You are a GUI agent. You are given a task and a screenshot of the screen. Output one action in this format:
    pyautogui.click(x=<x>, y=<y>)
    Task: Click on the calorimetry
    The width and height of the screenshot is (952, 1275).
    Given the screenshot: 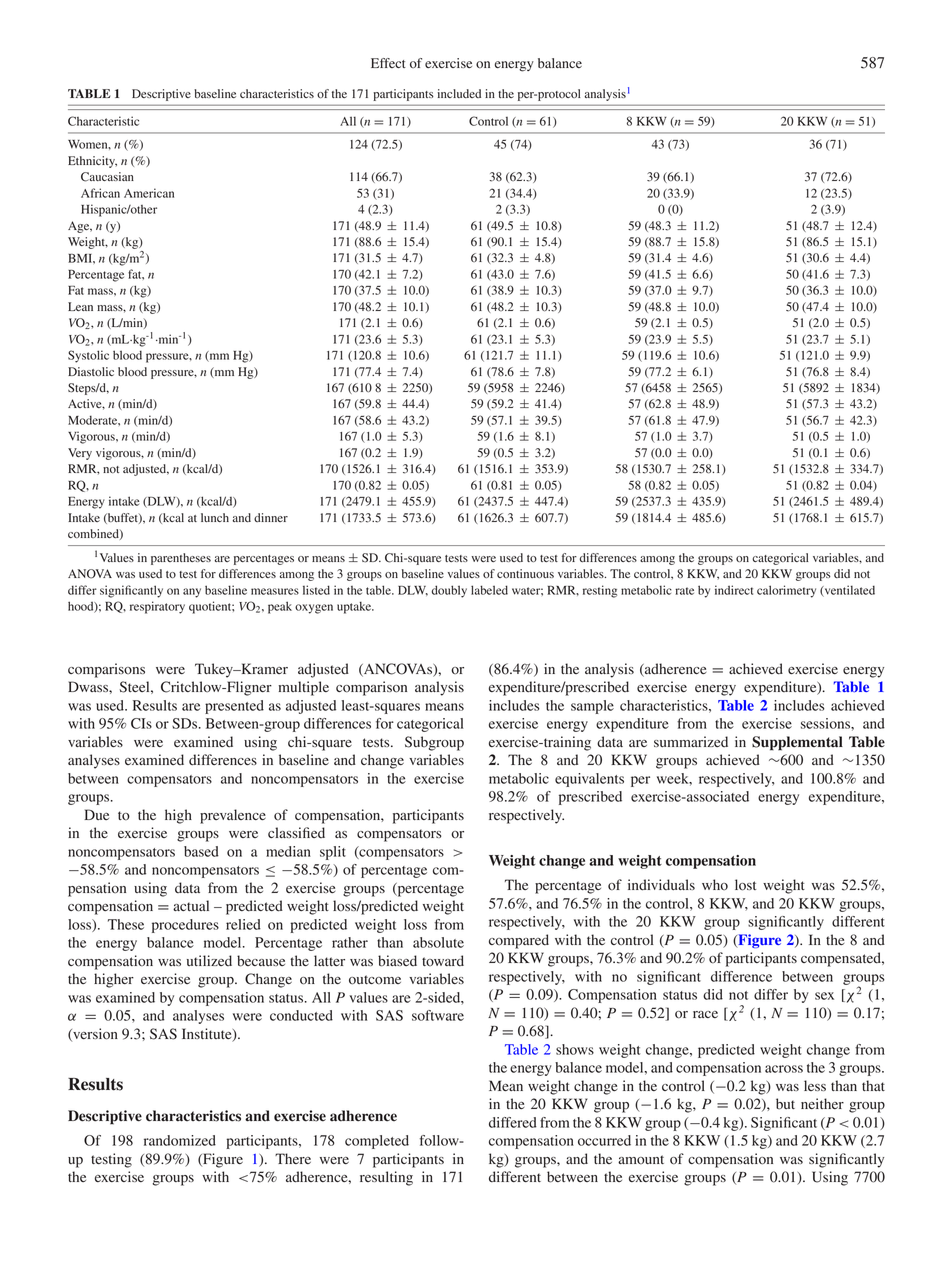 What is the action you would take?
    pyautogui.click(x=786, y=591)
